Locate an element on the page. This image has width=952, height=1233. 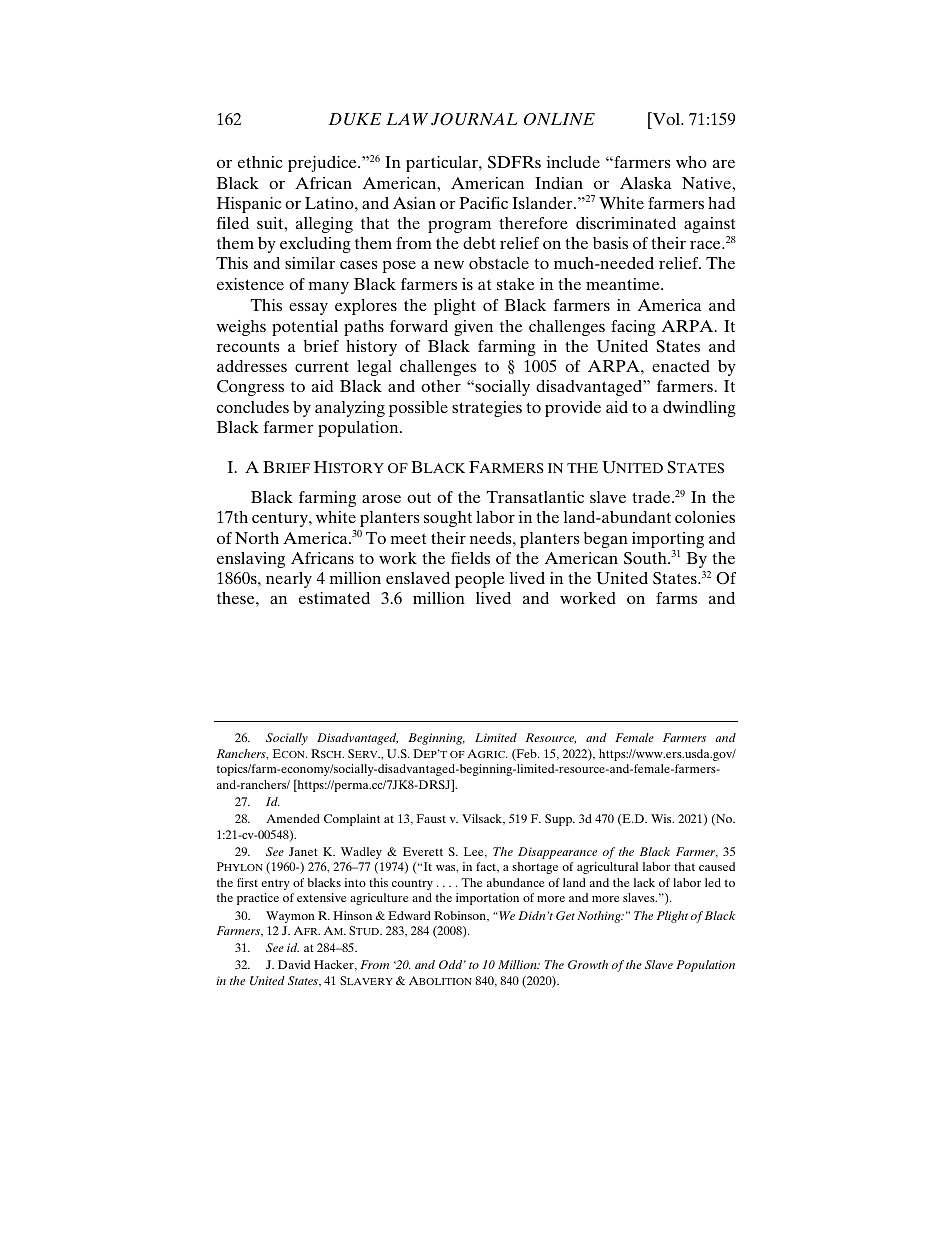
David is located at coordinates (294, 964).
